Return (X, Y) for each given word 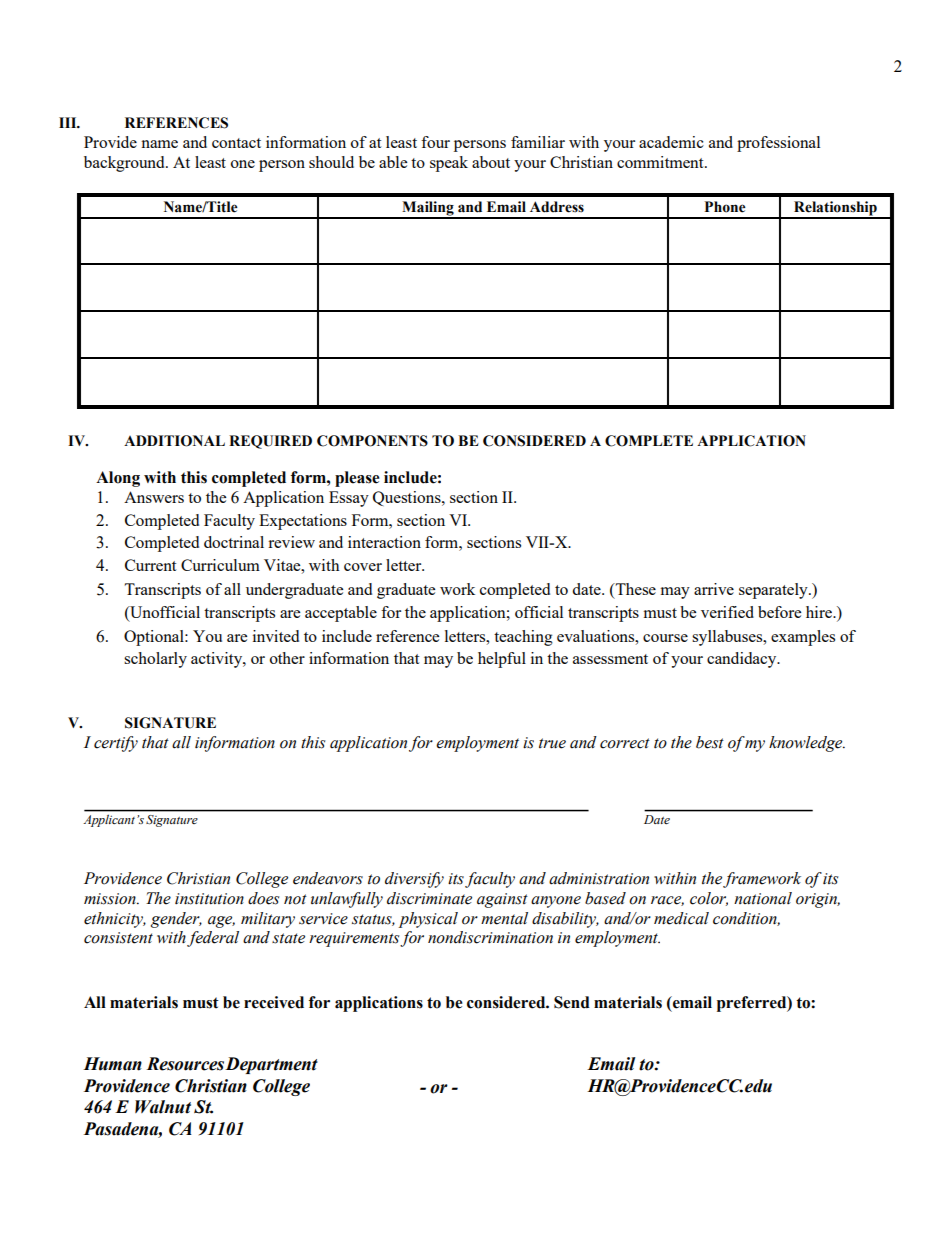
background (125, 164)
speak (449, 164)
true (552, 743)
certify (116, 744)
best (710, 742)
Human (112, 1064)
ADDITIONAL (174, 441)
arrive (714, 589)
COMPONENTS (372, 441)
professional (778, 144)
